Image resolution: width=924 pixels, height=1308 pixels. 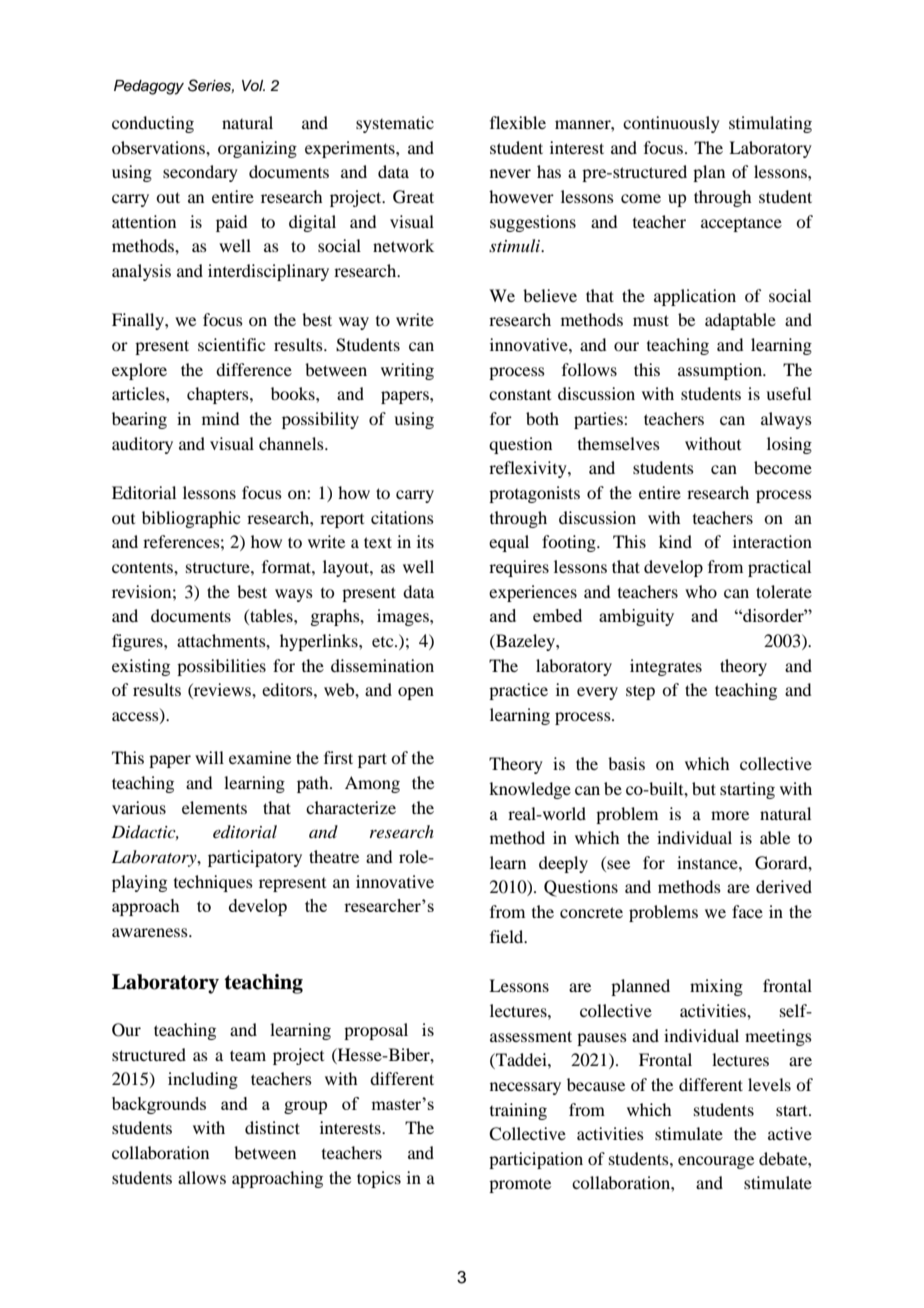 I want to click on Vol, so click(x=253, y=85).
